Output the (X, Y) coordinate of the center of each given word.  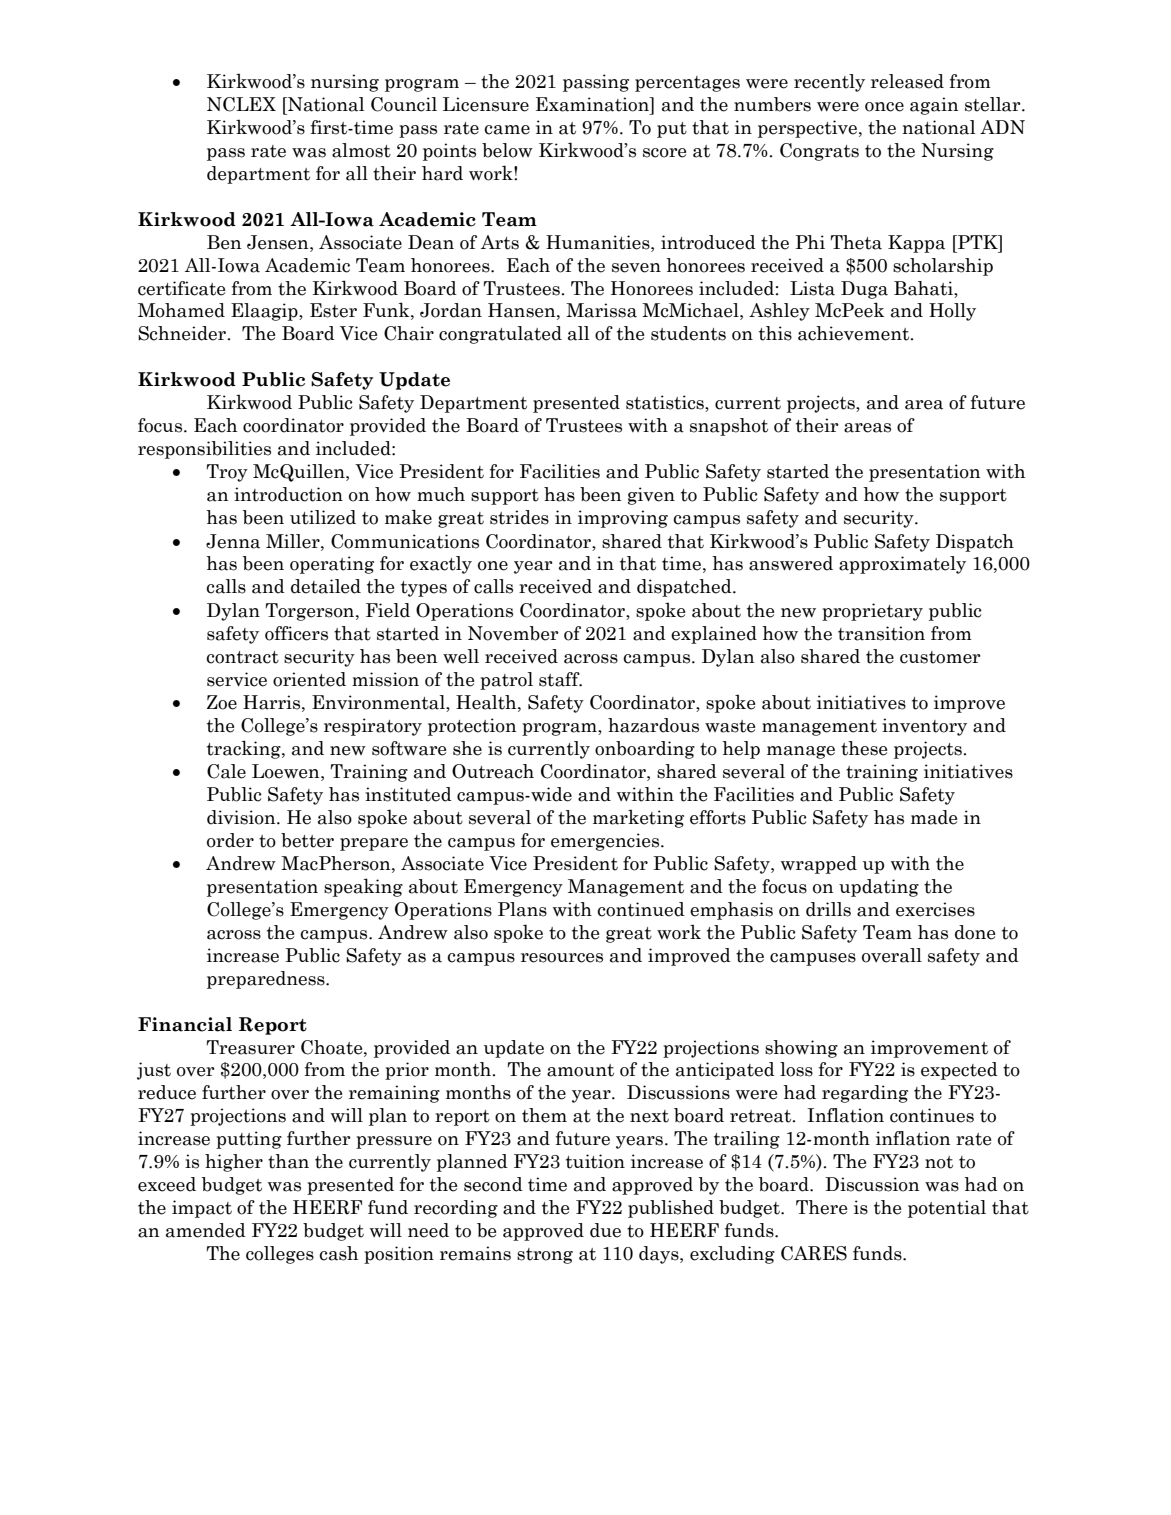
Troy (227, 473)
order (230, 840)
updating (879, 888)
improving (623, 519)
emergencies (606, 842)
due (605, 1230)
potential (947, 1209)
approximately (902, 565)
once (884, 107)
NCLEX (241, 104)
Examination (593, 104)
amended (206, 1230)
